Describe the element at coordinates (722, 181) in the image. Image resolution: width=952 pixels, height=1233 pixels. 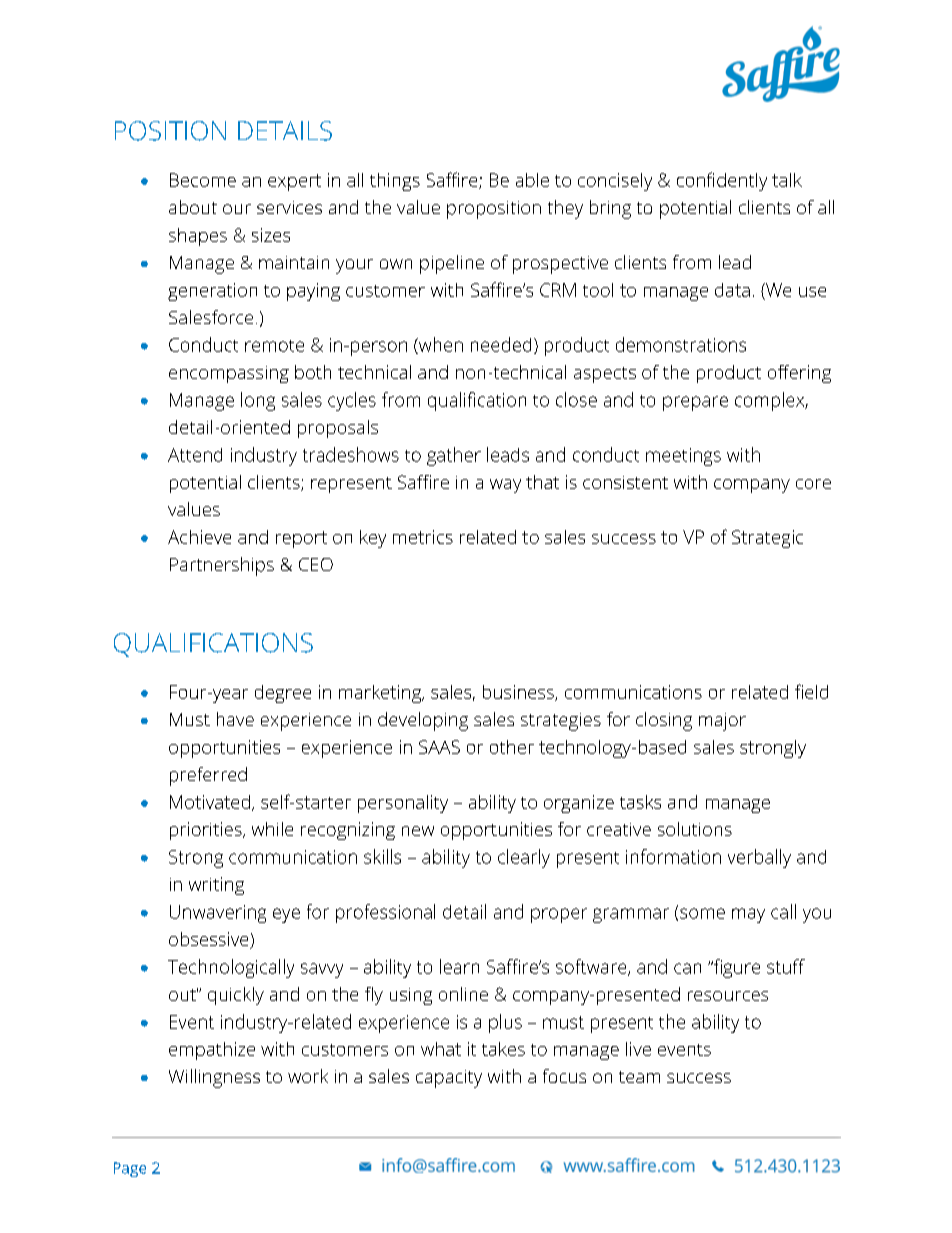
I see `confidently` at that location.
